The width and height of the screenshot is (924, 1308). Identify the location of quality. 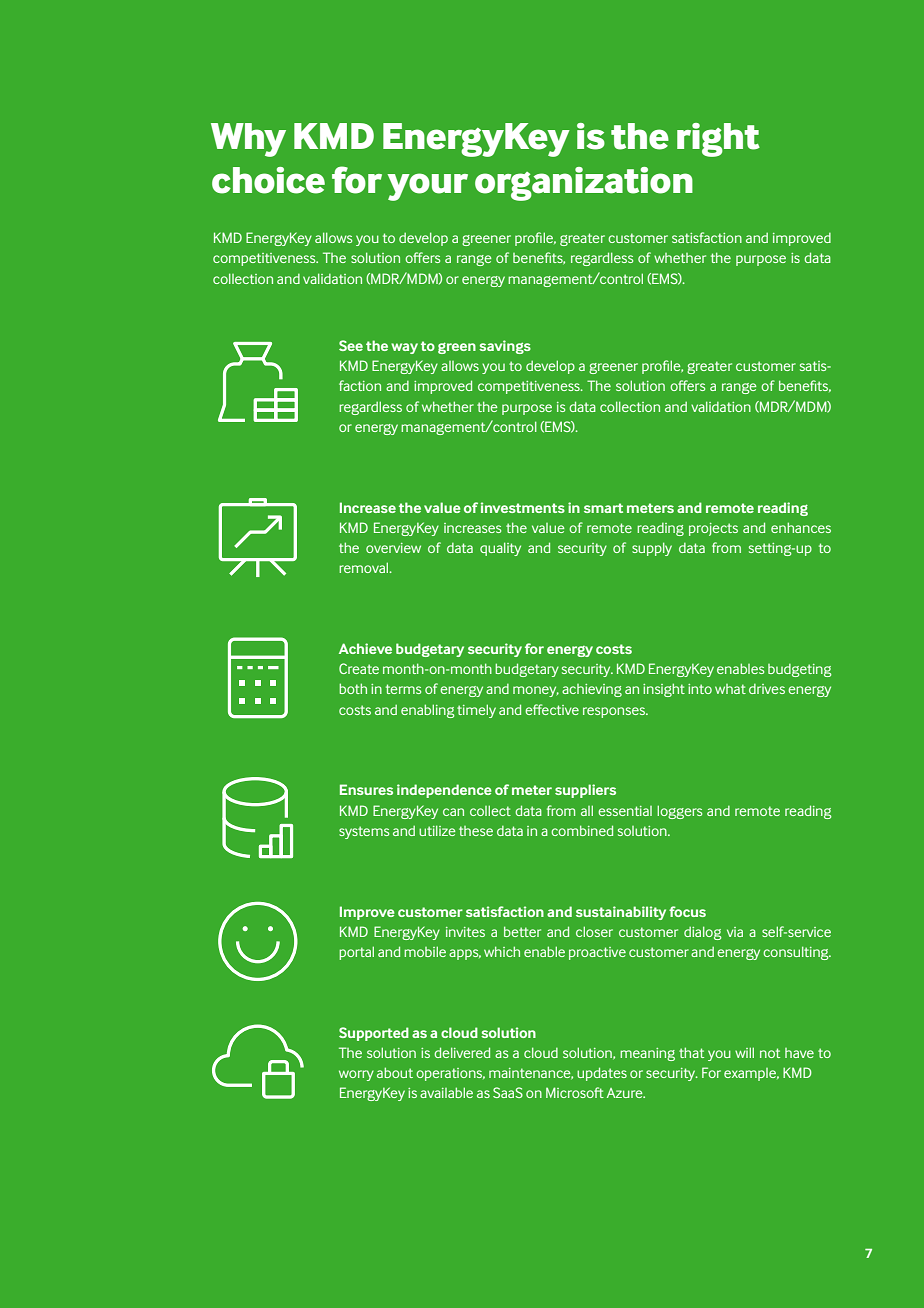
(500, 549).
